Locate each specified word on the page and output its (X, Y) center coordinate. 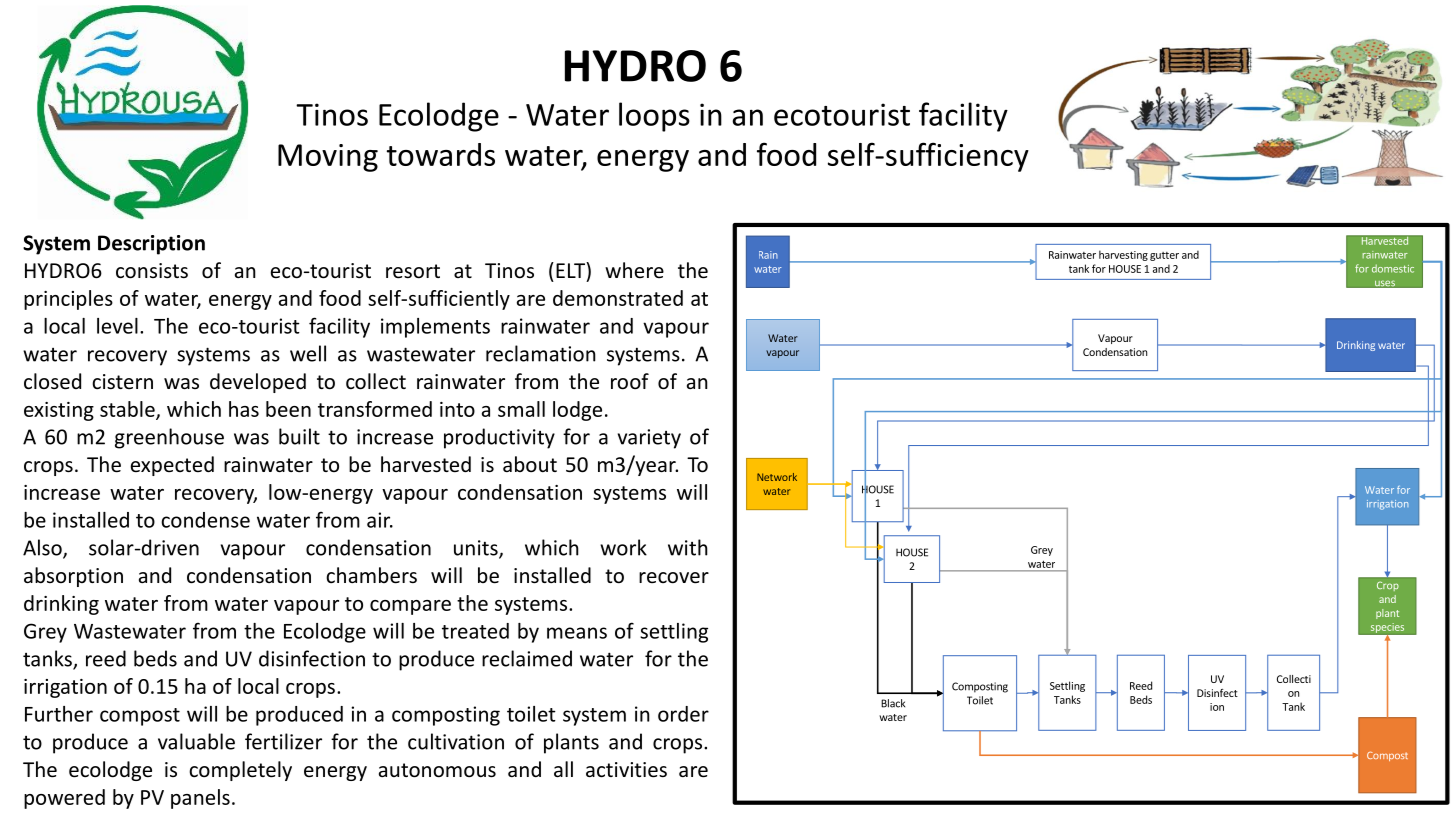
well (308, 353)
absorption (73, 577)
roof (630, 381)
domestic (1393, 268)
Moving (328, 158)
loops (654, 117)
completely (240, 771)
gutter (1164, 256)
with (688, 547)
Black (893, 703)
